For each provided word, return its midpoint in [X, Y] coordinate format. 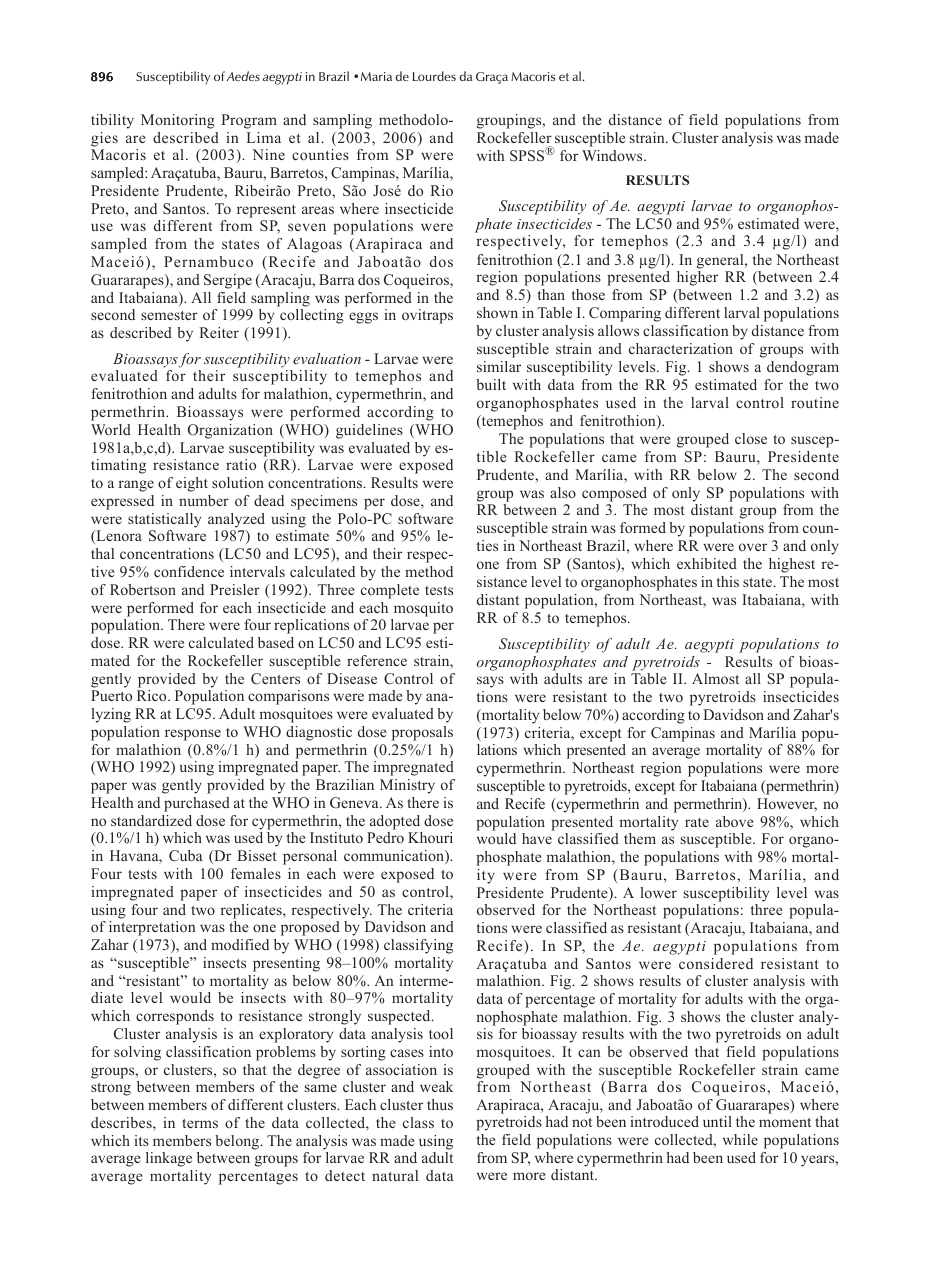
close [751, 438]
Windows [613, 155]
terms [200, 1123]
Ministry [407, 786]
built [491, 384]
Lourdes [434, 76]
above [734, 821]
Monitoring [178, 121]
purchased [197, 804]
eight [192, 484]
